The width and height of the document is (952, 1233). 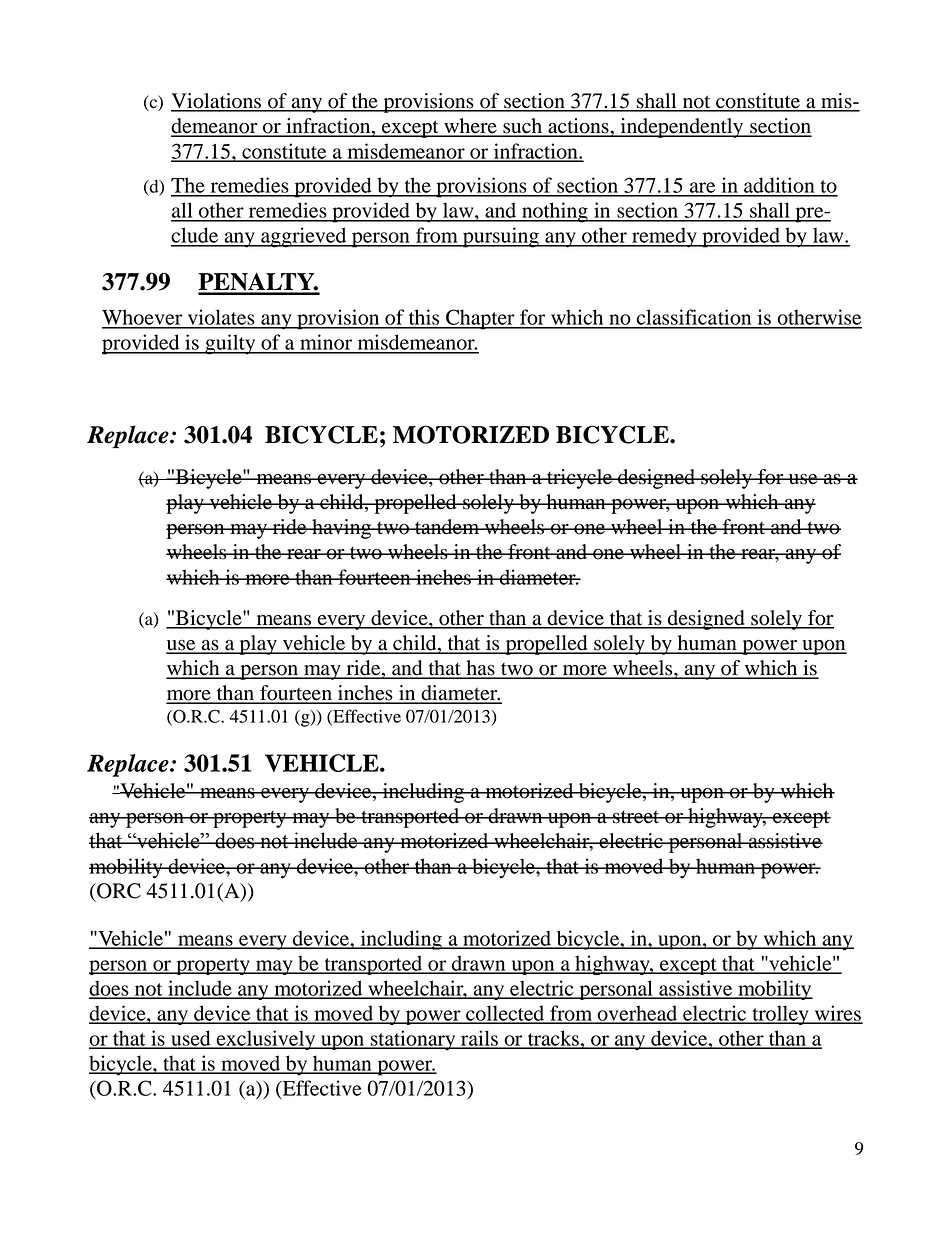 What do you see at coordinates (447, 527) in the document?
I see `tandem` at bounding box center [447, 527].
